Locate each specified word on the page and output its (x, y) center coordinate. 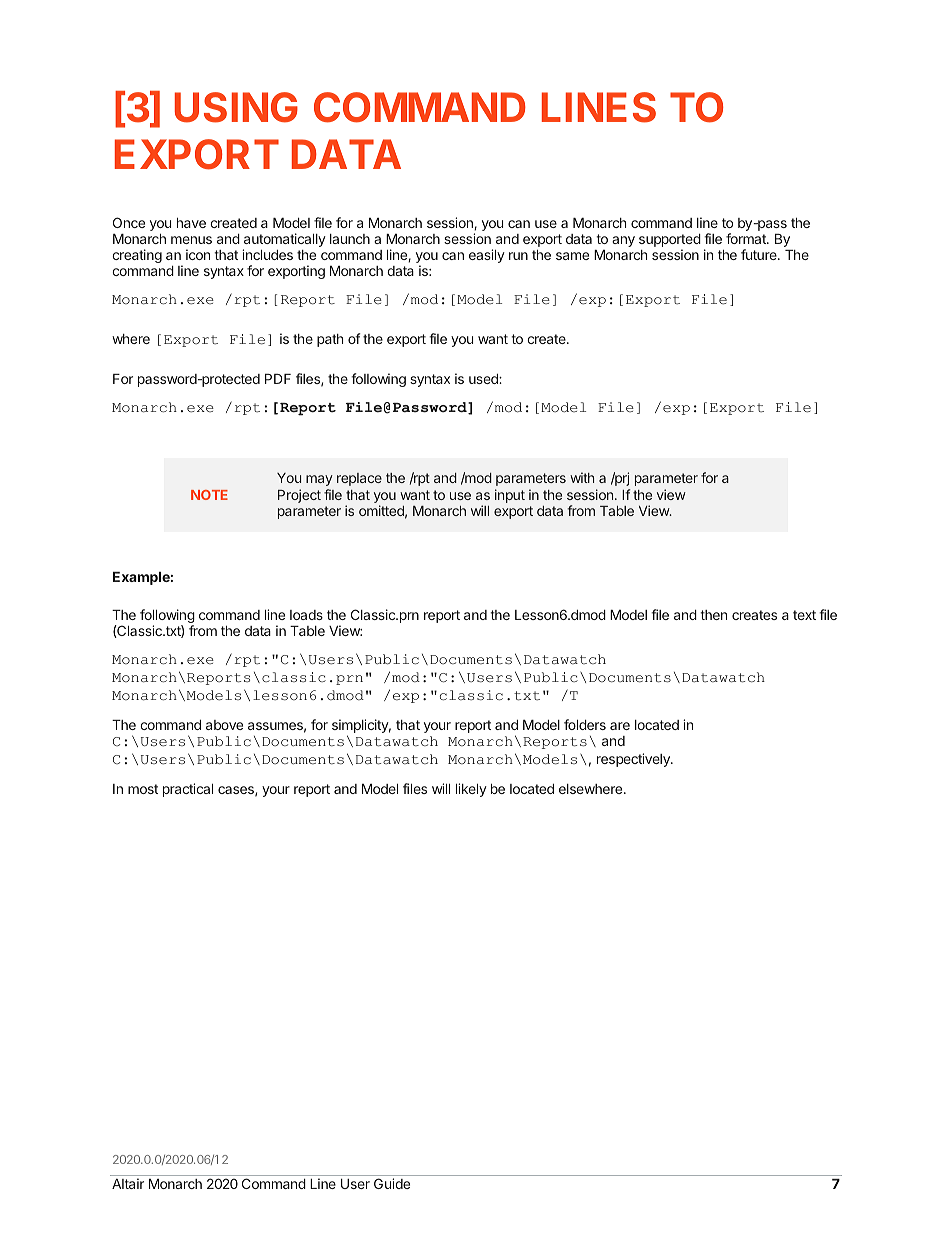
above (224, 725)
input (510, 496)
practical (188, 790)
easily (487, 256)
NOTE (209, 495)
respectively (634, 760)
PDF (278, 379)
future (760, 254)
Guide (392, 1183)
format (747, 238)
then (713, 615)
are (620, 726)
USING (236, 107)
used (484, 379)
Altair (128, 1183)
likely (471, 790)
